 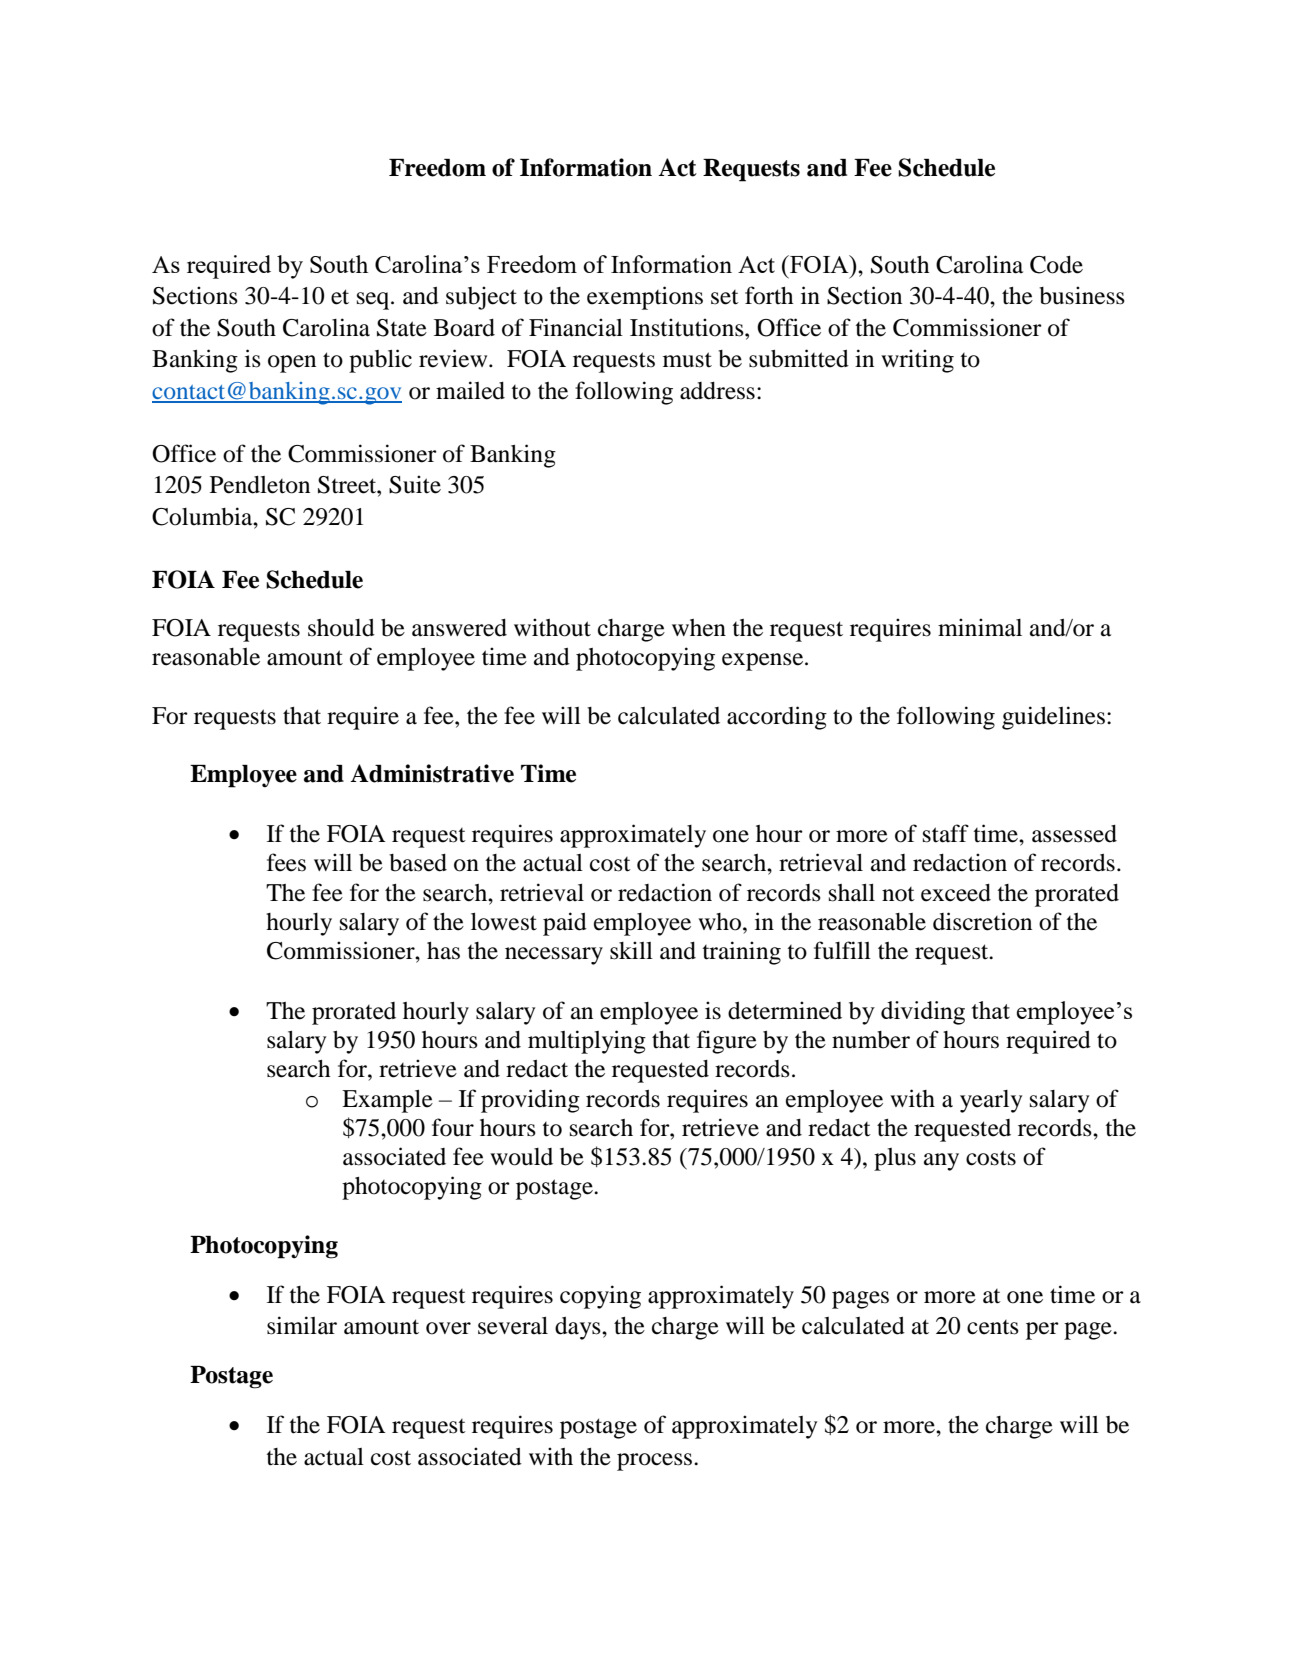 I want to click on seq, so click(x=374, y=301).
